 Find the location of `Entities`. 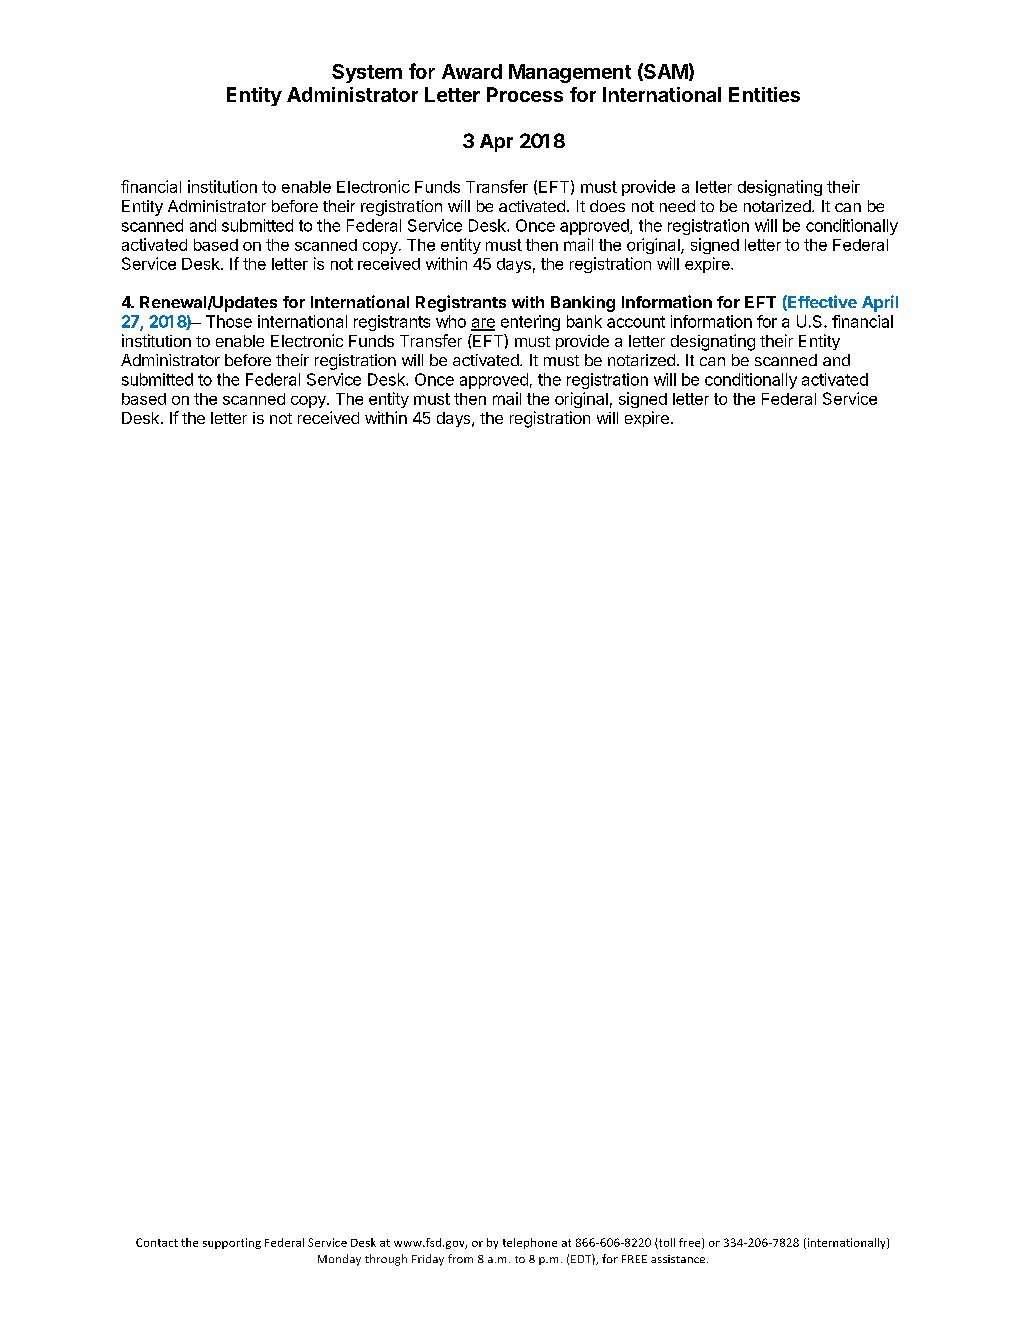

Entities is located at coordinates (764, 94).
